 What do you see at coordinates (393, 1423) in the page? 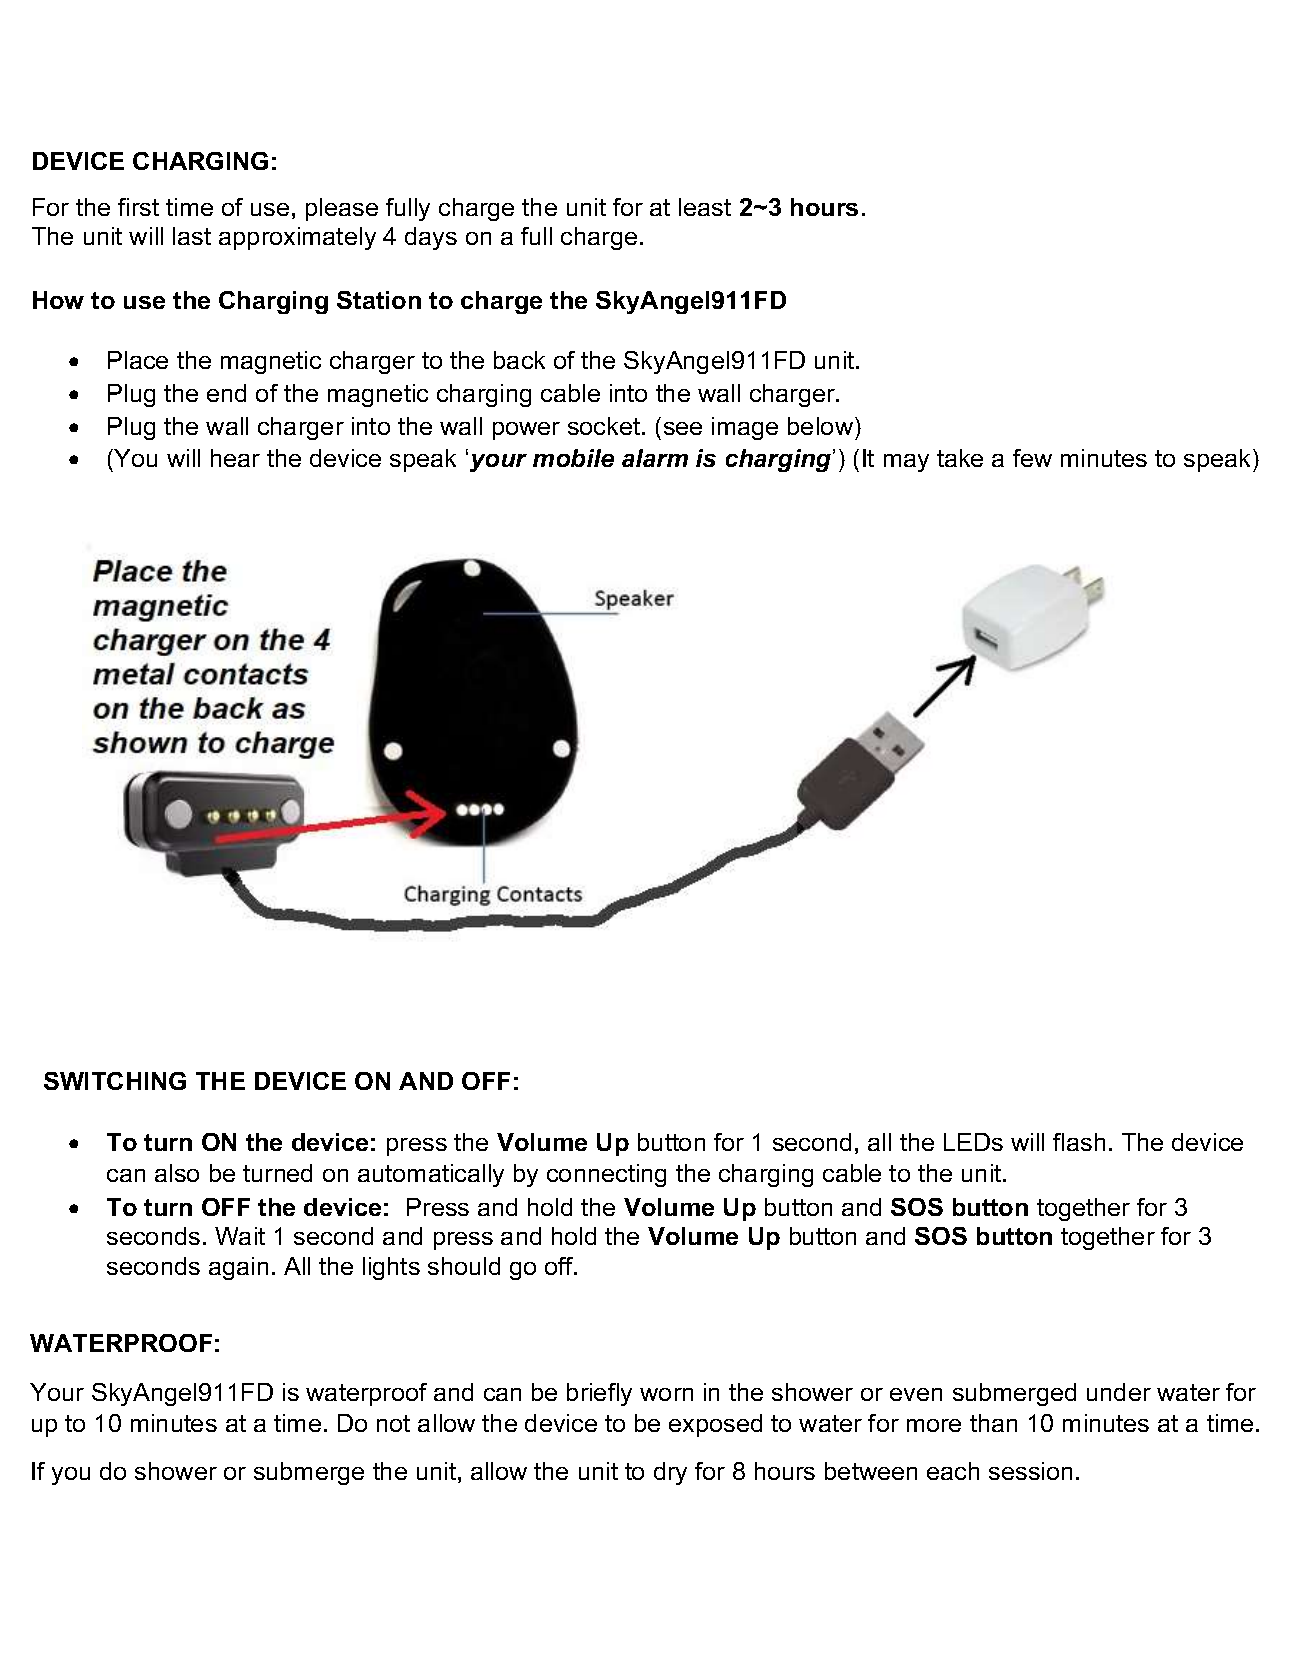
I see `not` at bounding box center [393, 1423].
